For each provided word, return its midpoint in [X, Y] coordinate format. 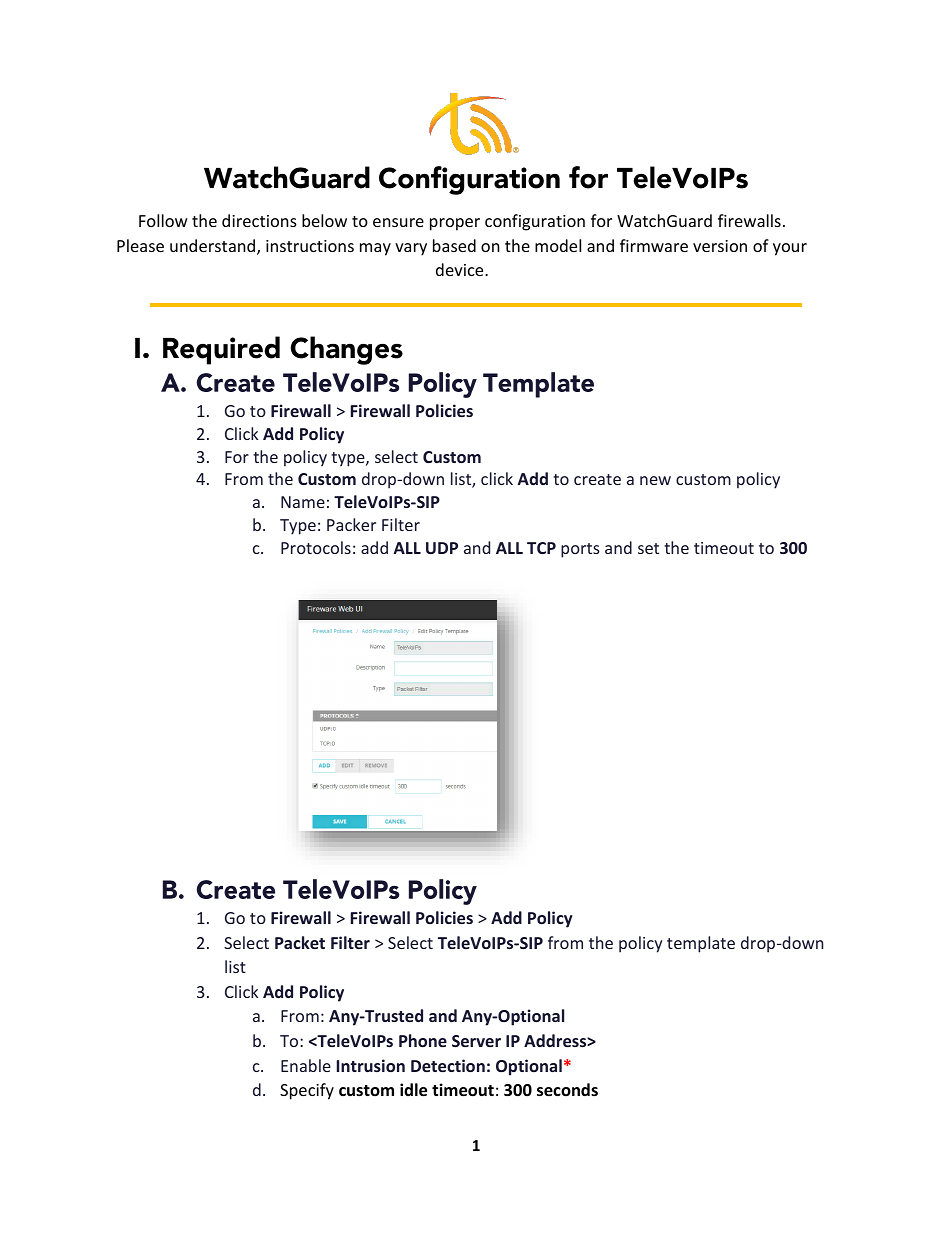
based [454, 245]
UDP [442, 548]
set [648, 548]
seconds [567, 1090]
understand [214, 247]
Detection [448, 1065]
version [720, 246]
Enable [306, 1065]
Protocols [316, 547]
